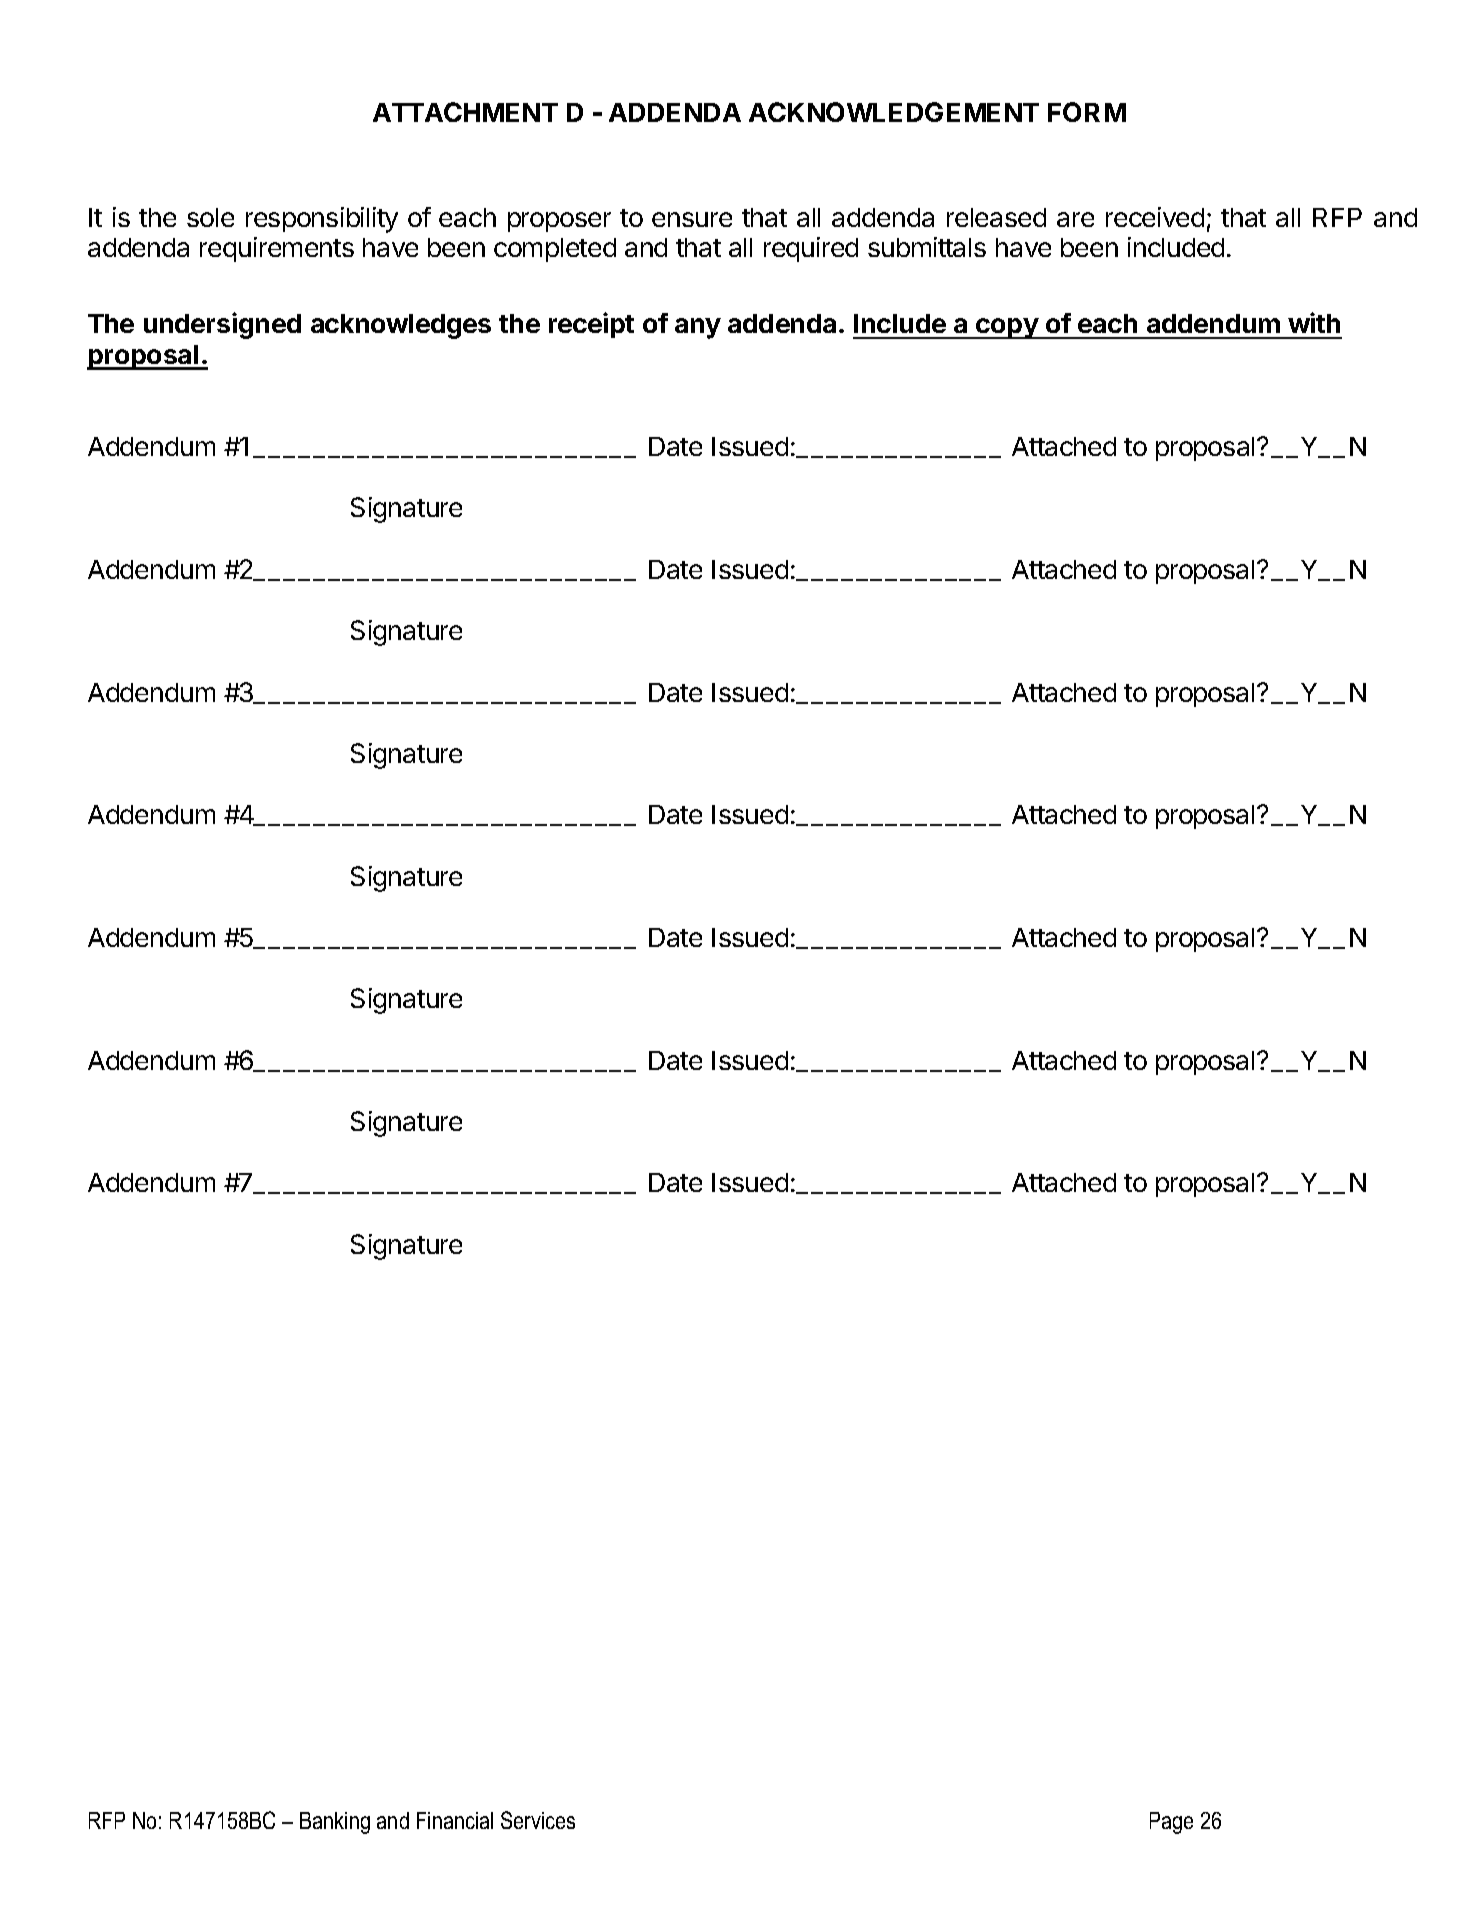 This screenshot has height=1921, width=1457. Describe the element at coordinates (1171, 1823) in the screenshot. I see `Page` at that location.
